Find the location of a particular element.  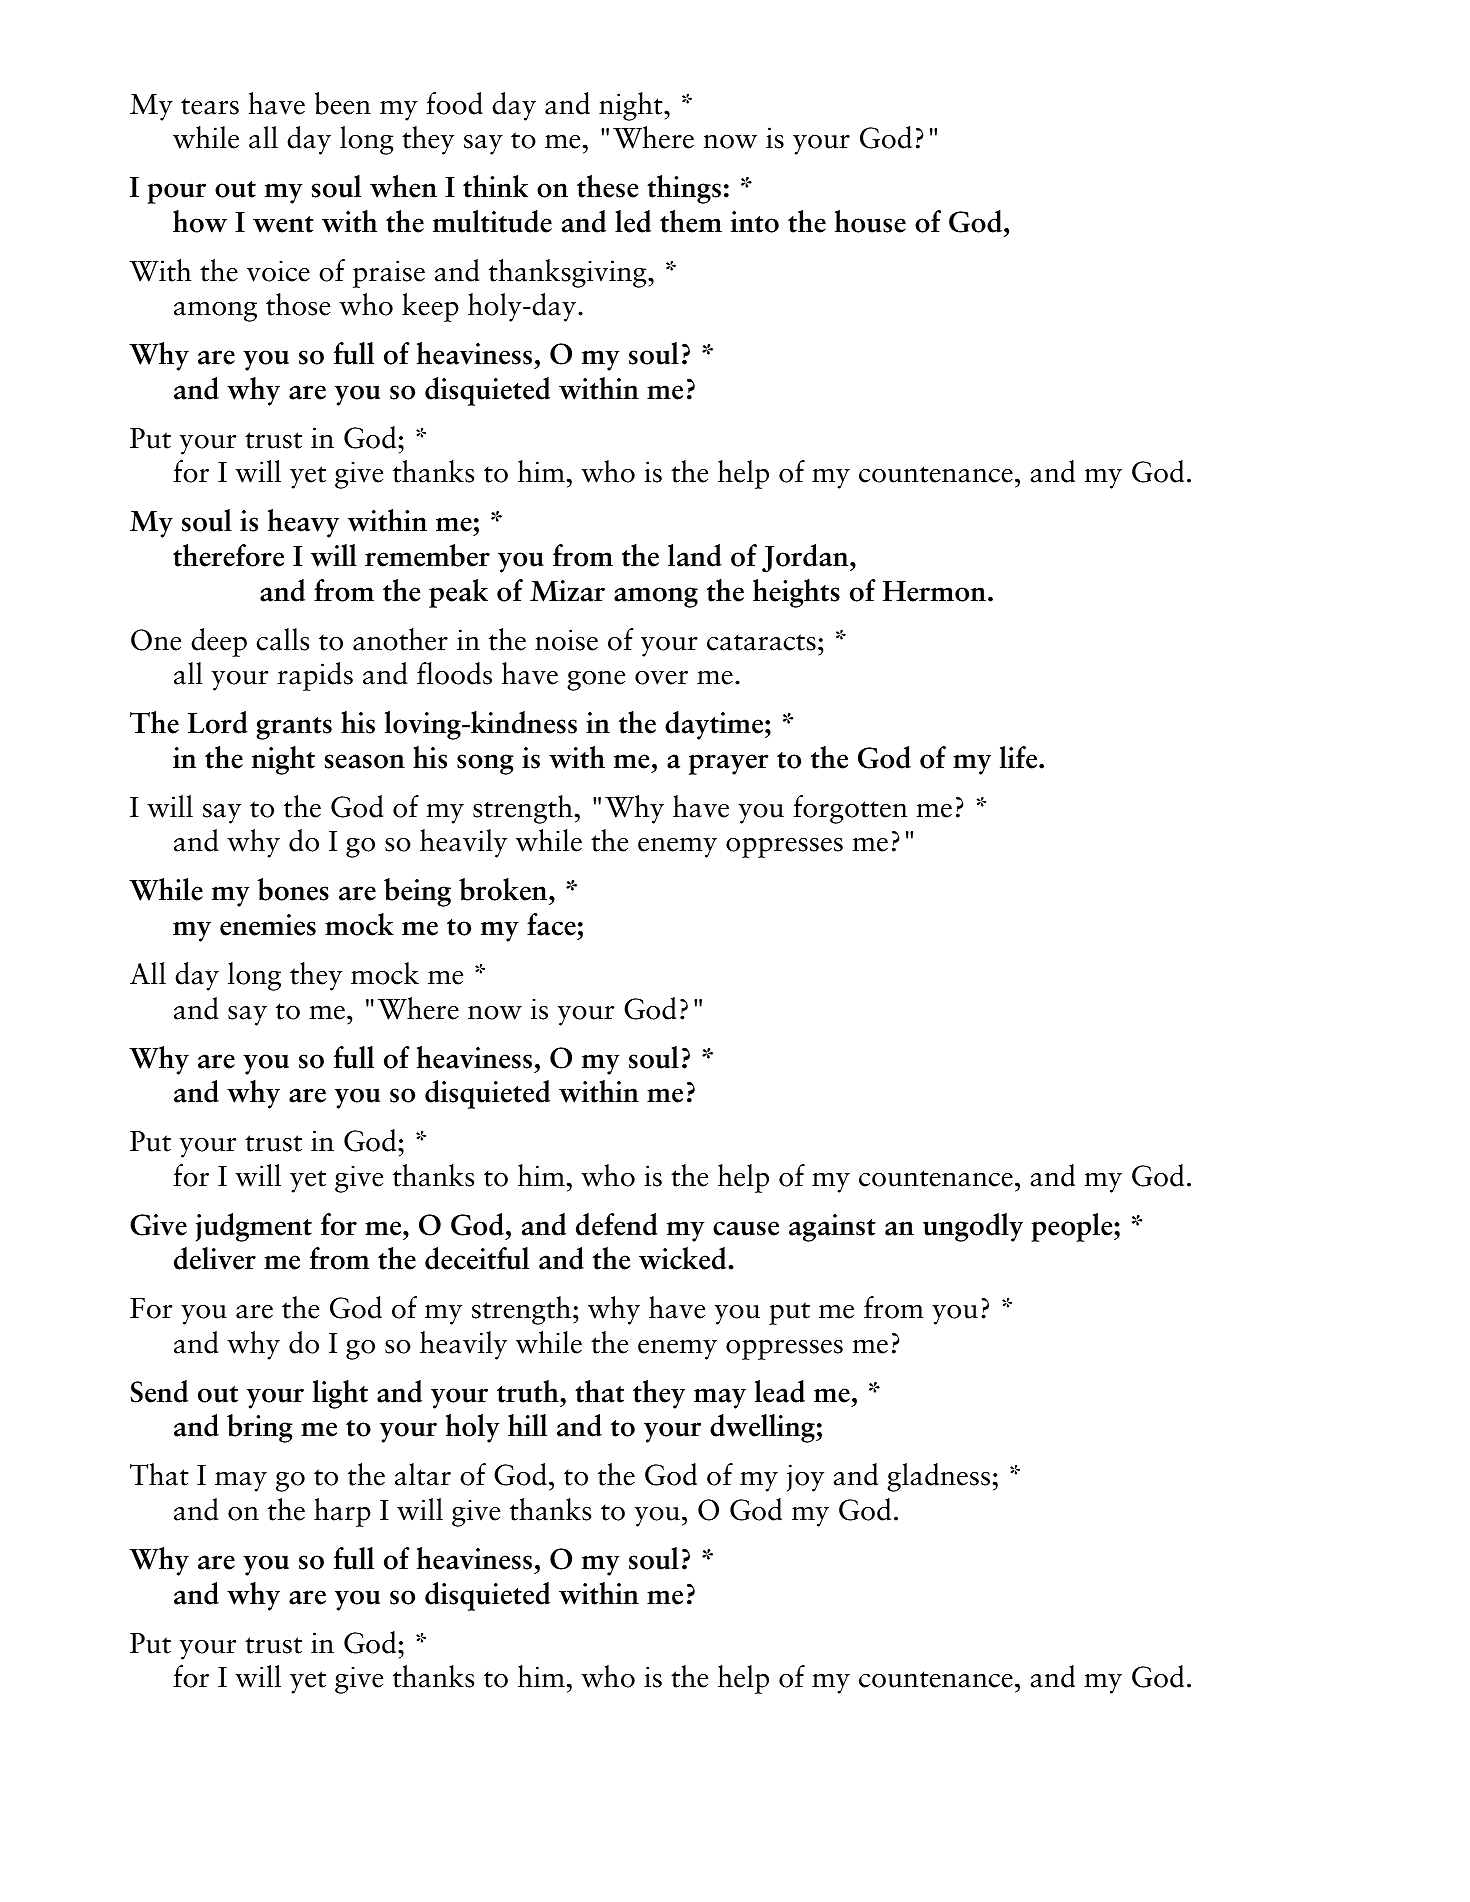

house is located at coordinates (870, 221).
